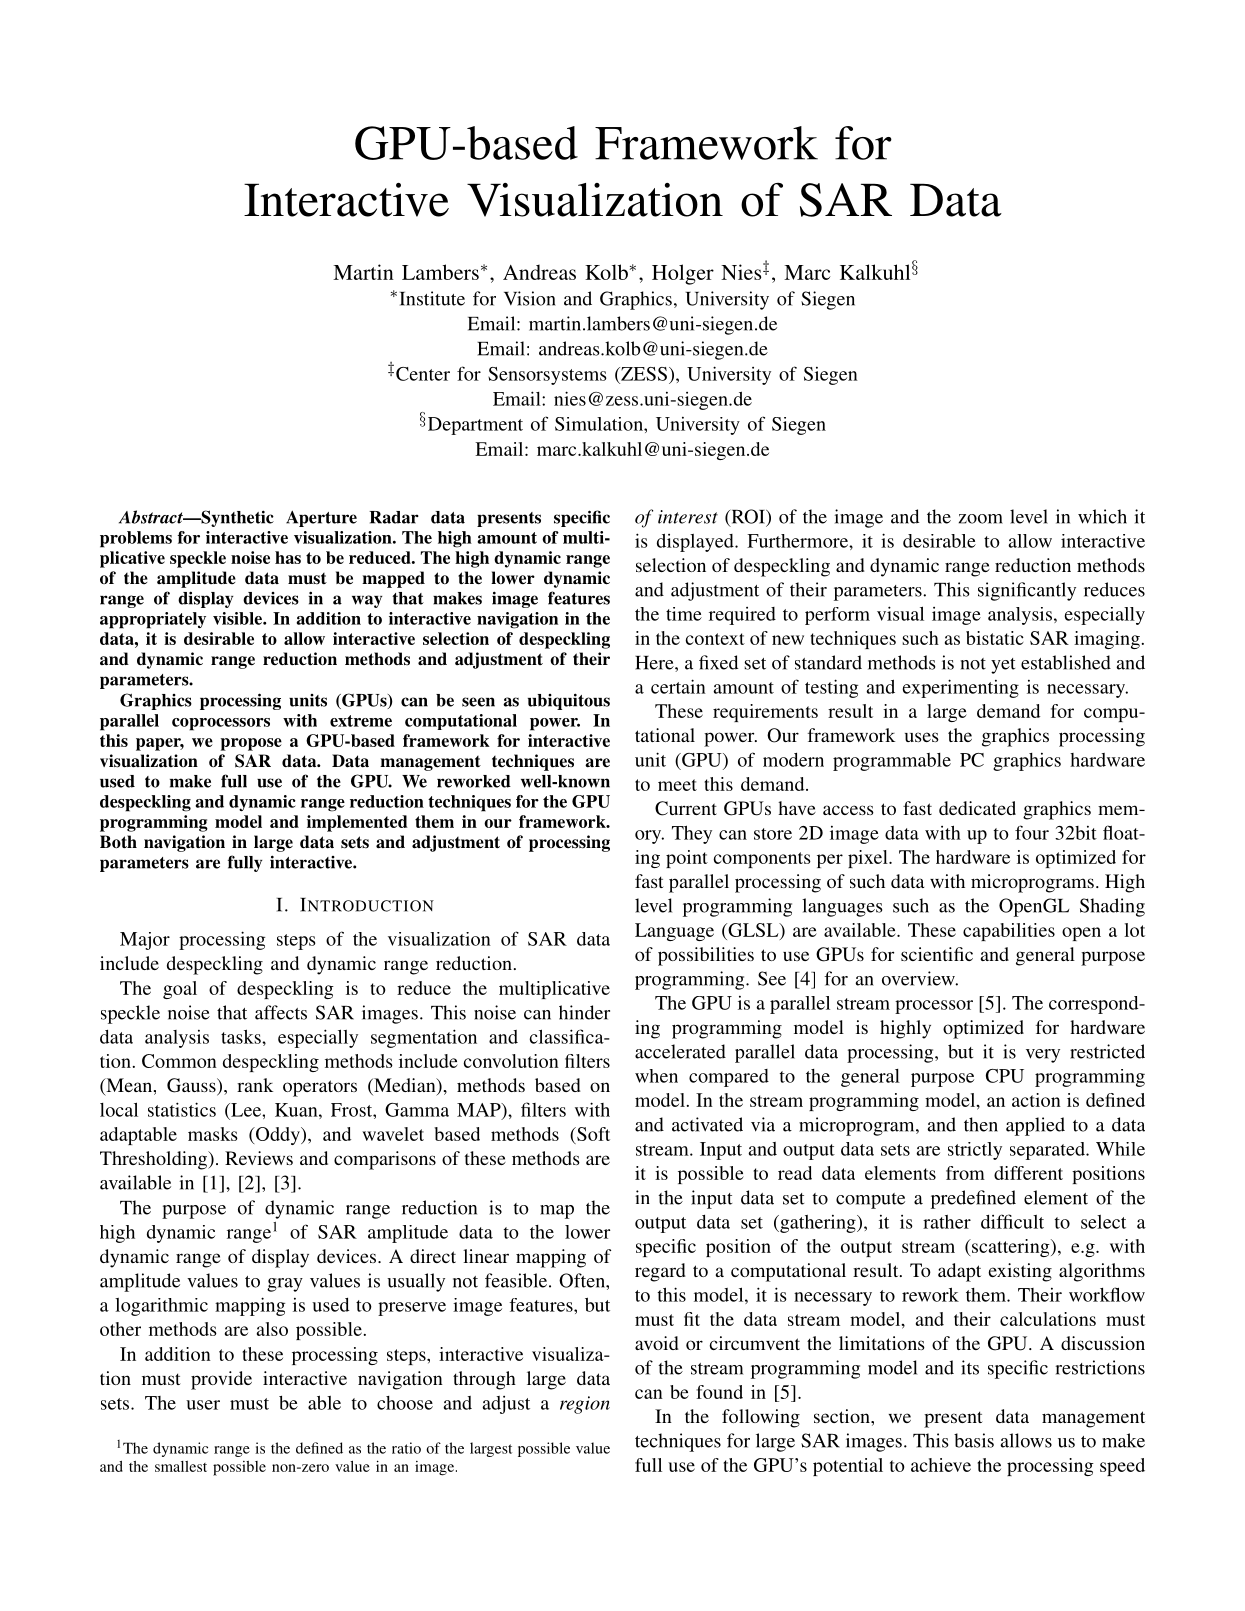  I want to click on Current, so click(686, 808).
